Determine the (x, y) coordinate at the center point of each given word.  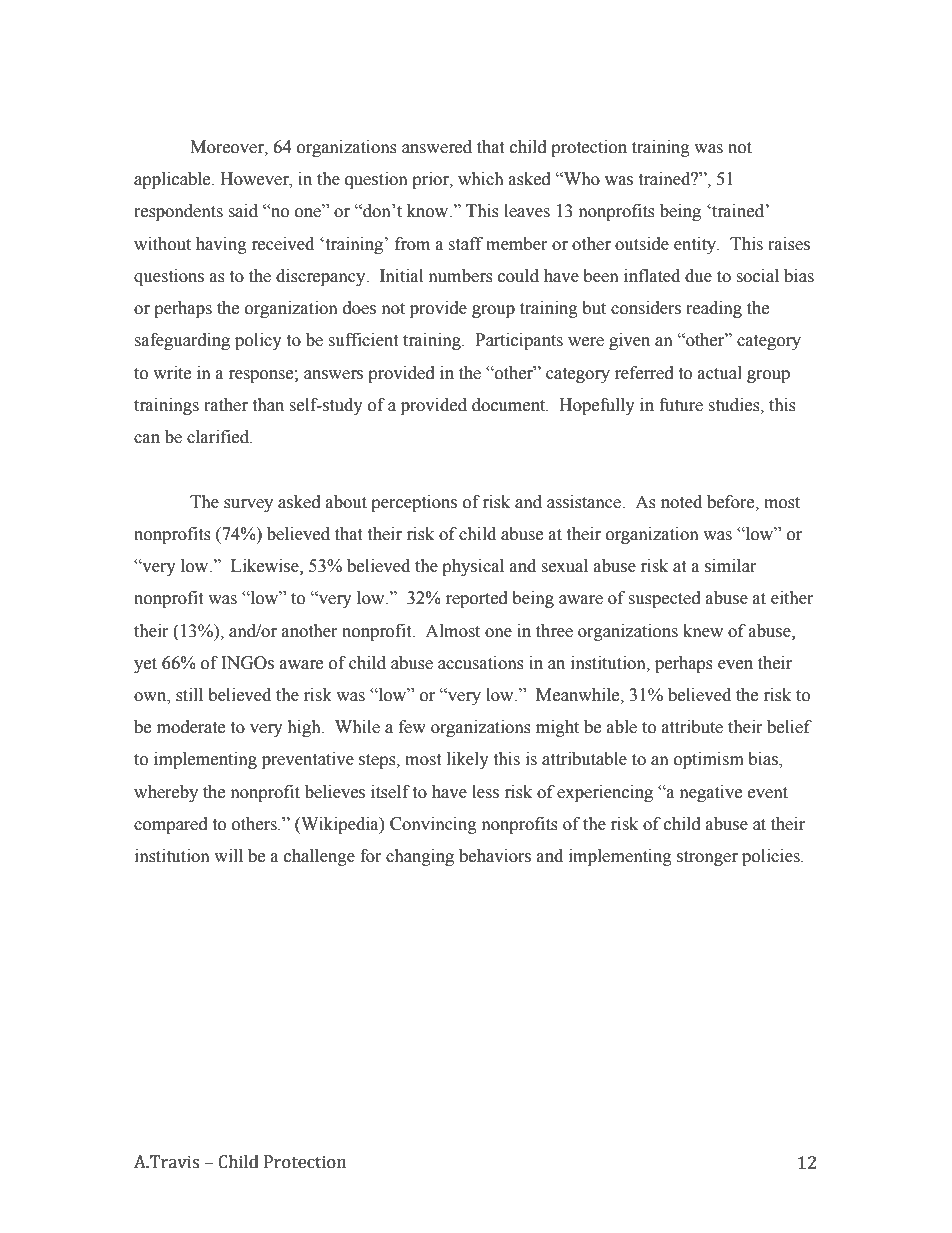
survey (248, 505)
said (243, 211)
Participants (519, 341)
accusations (481, 663)
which (481, 179)
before (732, 502)
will (228, 855)
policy (258, 341)
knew (703, 631)
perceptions (414, 503)
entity (696, 245)
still (189, 695)
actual (720, 373)
